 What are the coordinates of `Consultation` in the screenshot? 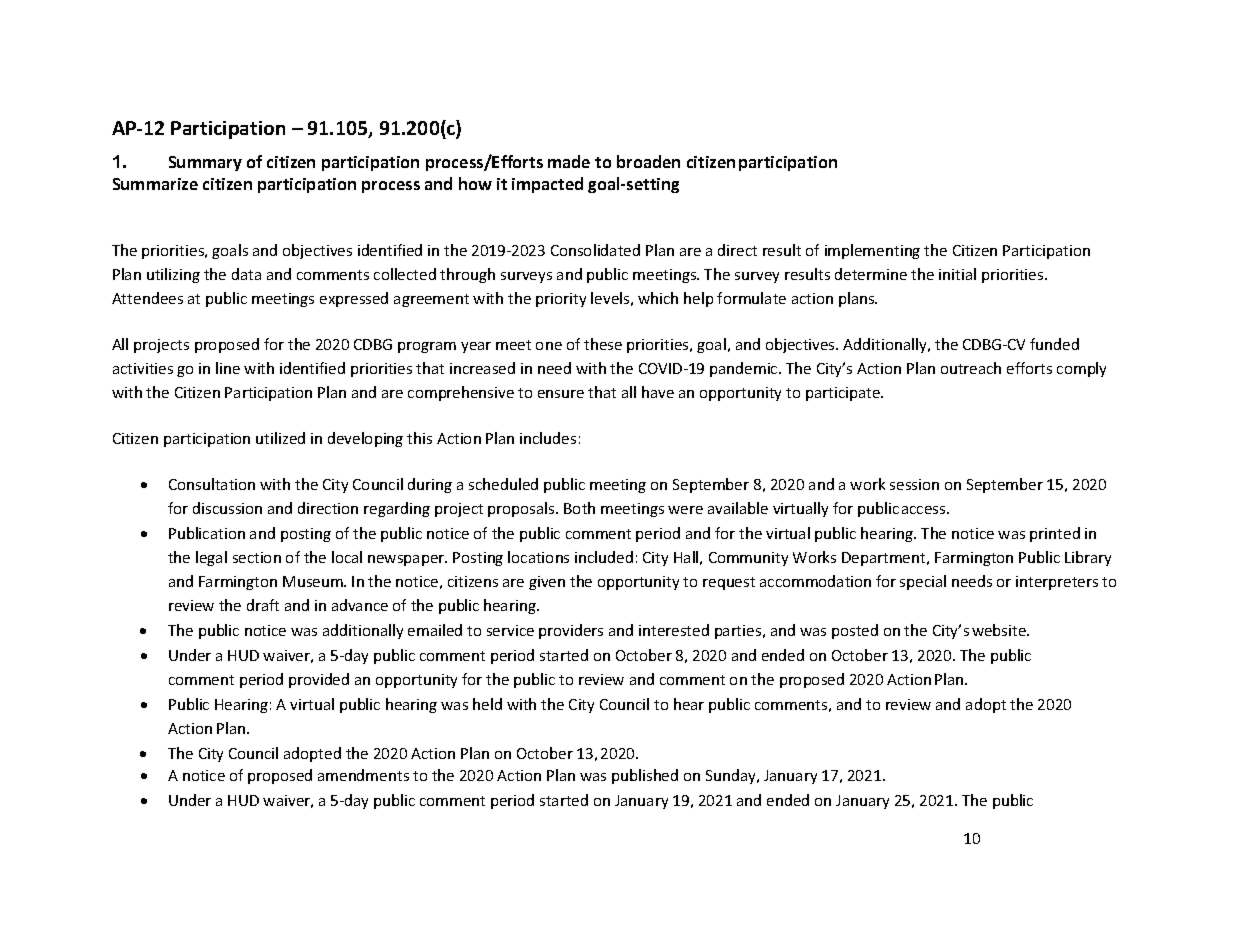 It's located at (212, 484).
